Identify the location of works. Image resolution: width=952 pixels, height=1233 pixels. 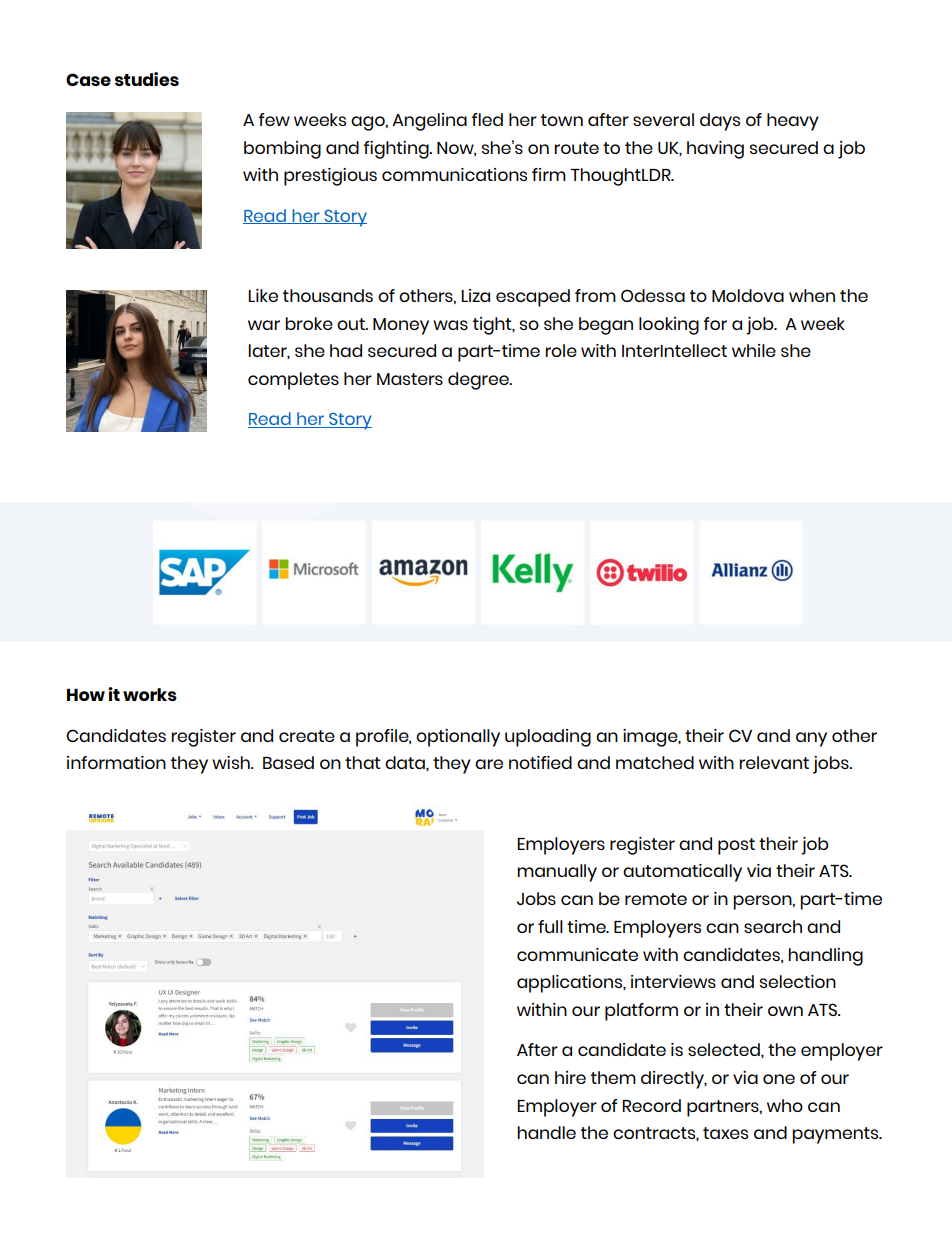
(150, 694).
